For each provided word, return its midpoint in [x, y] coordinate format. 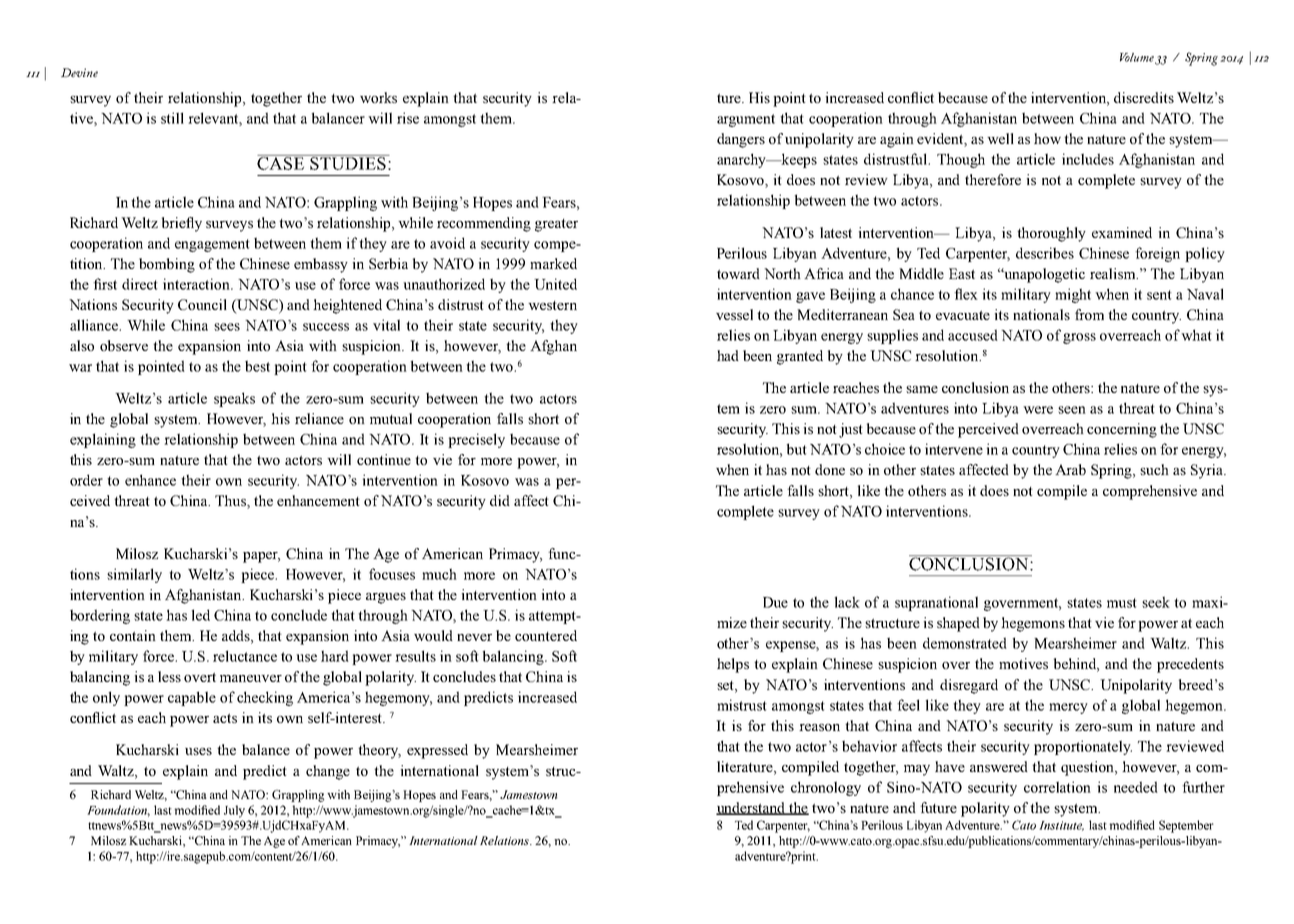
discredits [1144, 97]
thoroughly [1051, 234]
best [257, 366]
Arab [1070, 469]
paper [261, 557]
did [500, 500]
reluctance [245, 656]
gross [1079, 338]
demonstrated [965, 643]
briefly [182, 224]
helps [733, 665]
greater [556, 225]
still [172, 118]
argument [746, 120]
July [234, 811]
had [728, 355]
